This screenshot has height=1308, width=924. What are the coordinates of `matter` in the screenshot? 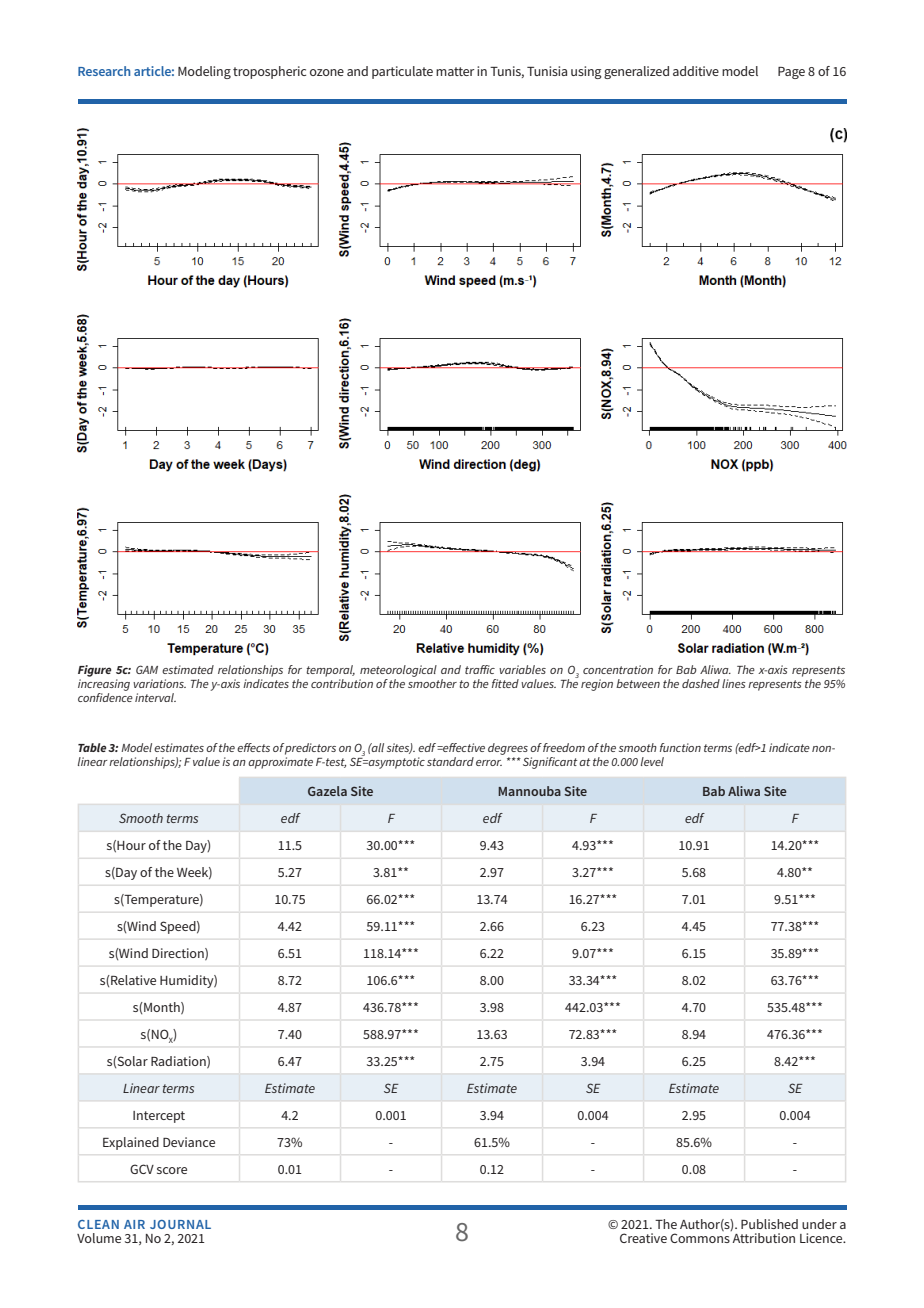 It's located at (455, 71).
